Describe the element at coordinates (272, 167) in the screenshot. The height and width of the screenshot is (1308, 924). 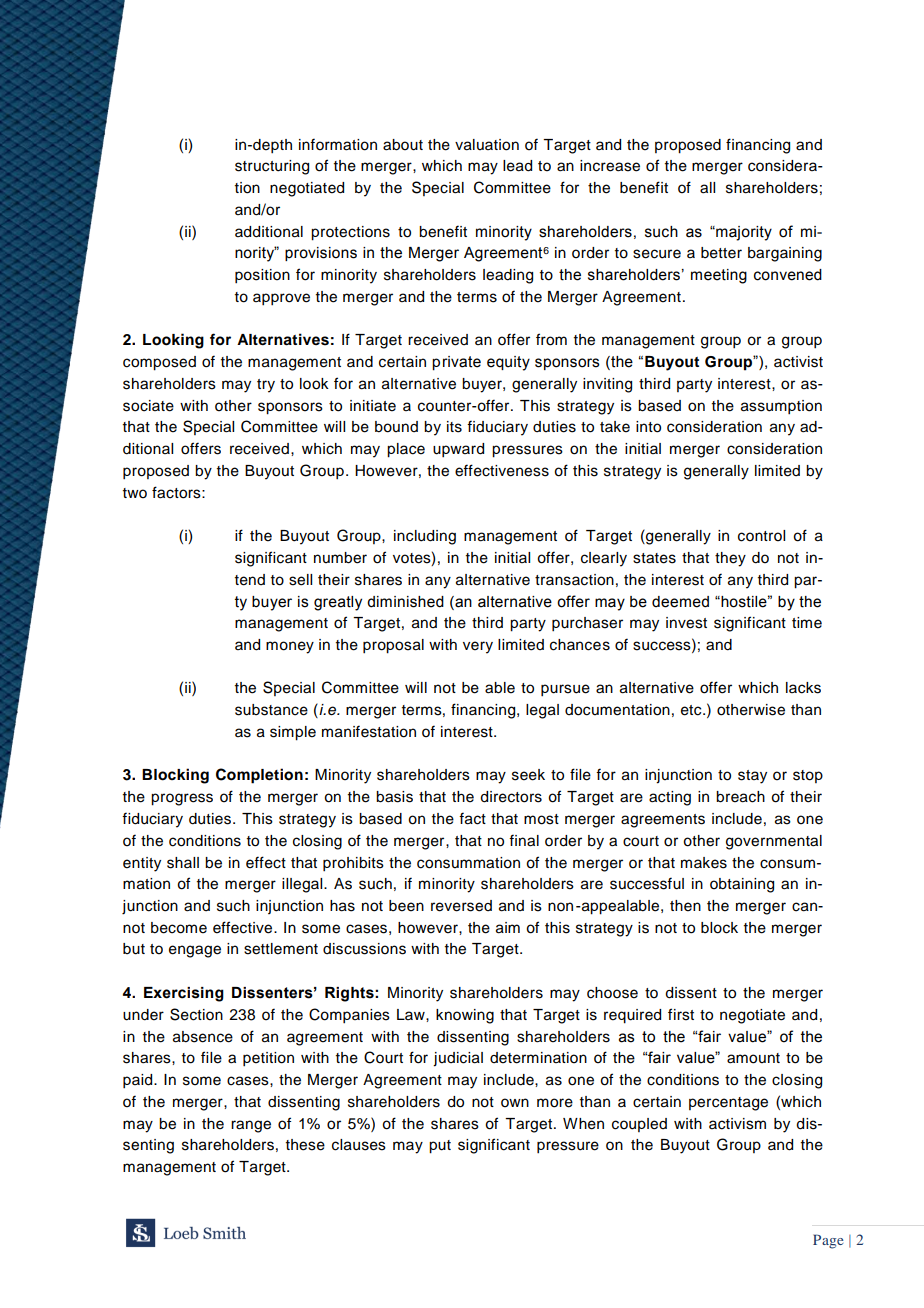
I see `structuring` at that location.
